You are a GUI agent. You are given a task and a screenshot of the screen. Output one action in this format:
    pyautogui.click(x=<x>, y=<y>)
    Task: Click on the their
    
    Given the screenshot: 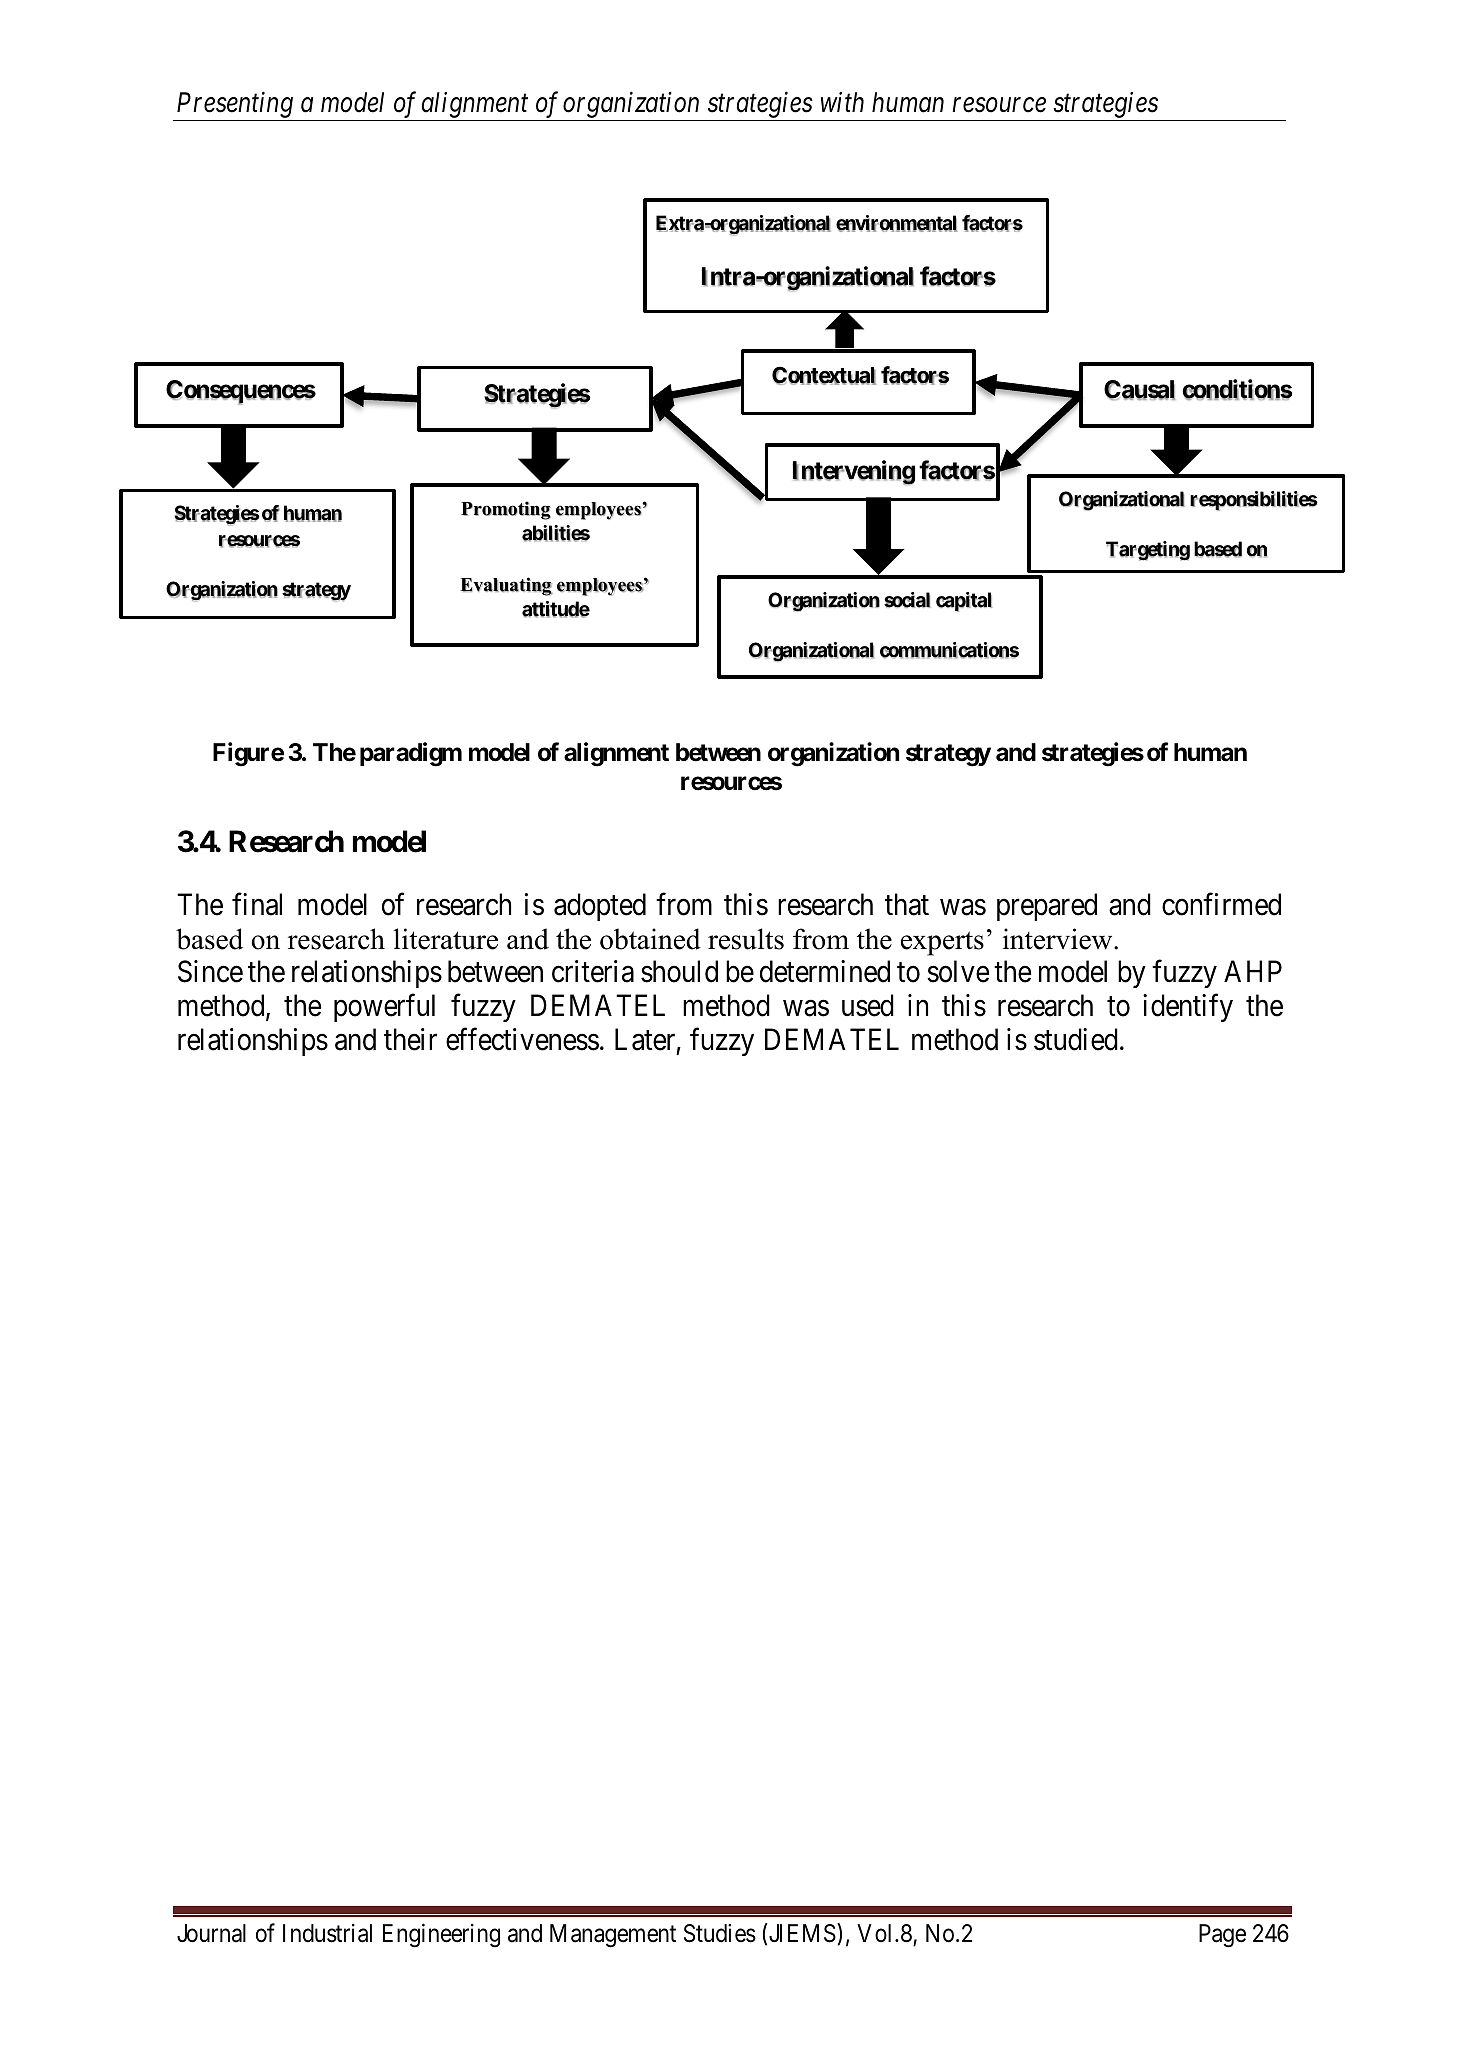 What is the action you would take?
    pyautogui.click(x=410, y=1039)
